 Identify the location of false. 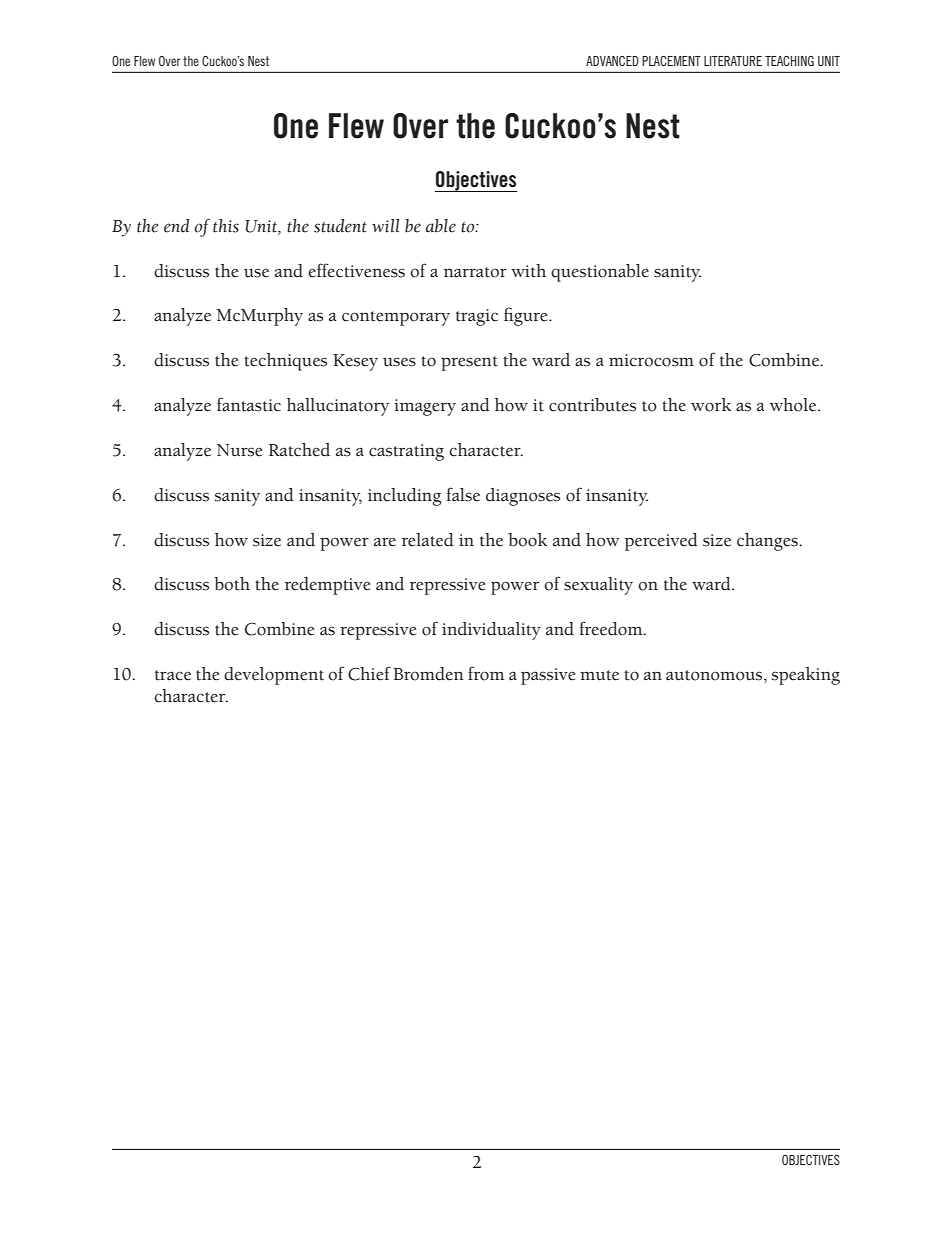
(463, 494).
